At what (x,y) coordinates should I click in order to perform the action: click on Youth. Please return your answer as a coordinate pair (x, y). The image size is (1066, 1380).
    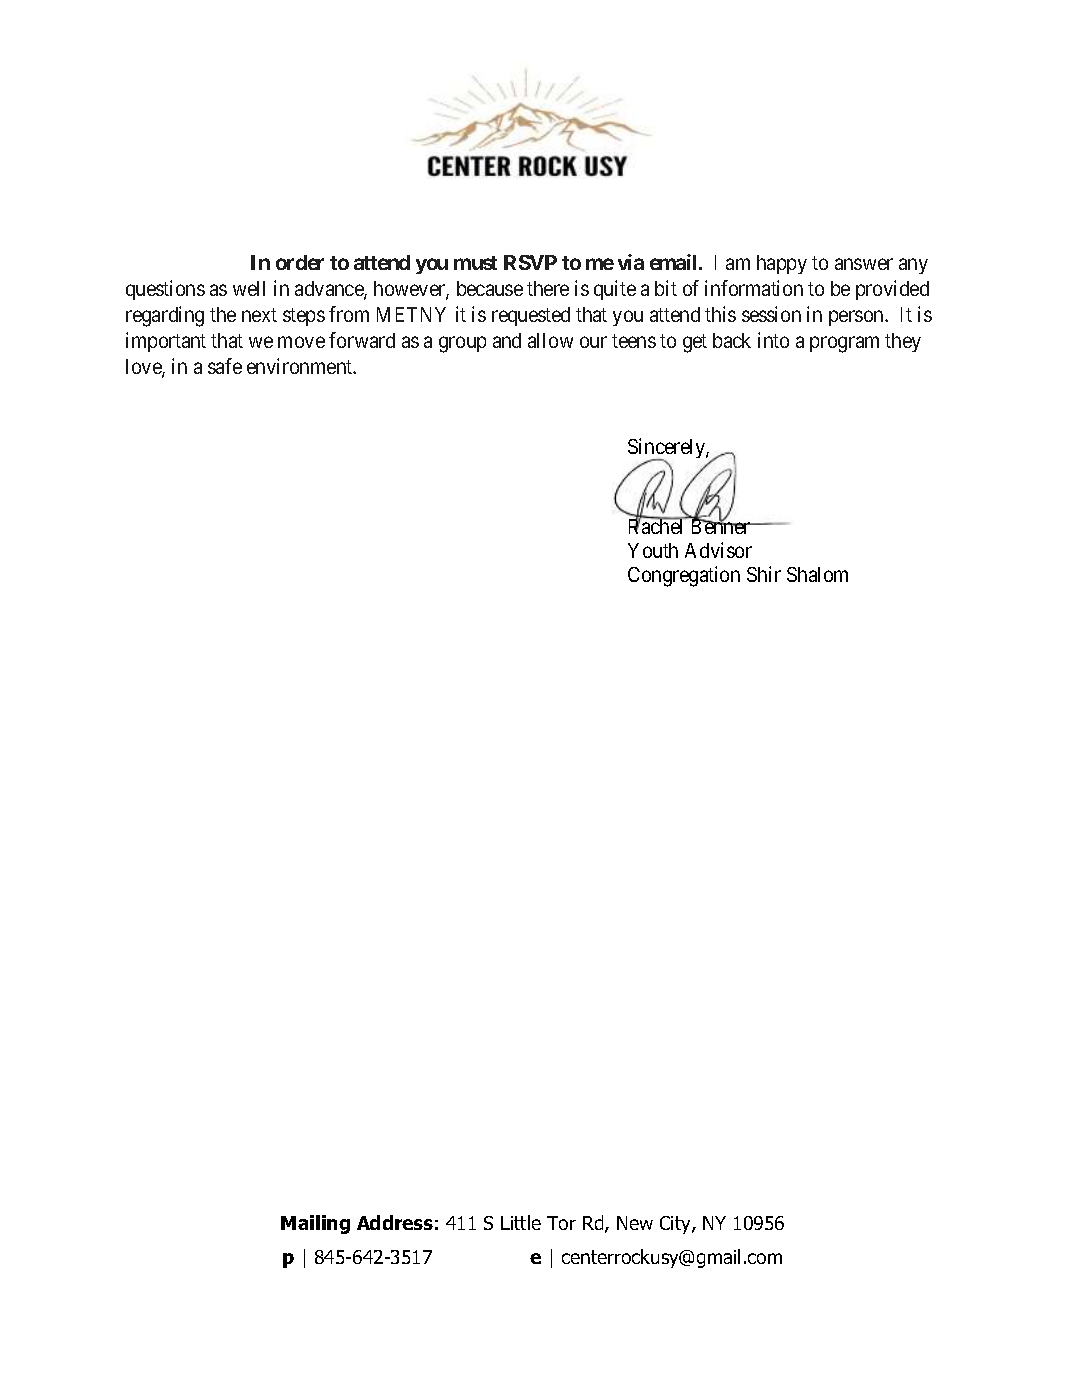
    Looking at the image, I should click on (653, 550).
